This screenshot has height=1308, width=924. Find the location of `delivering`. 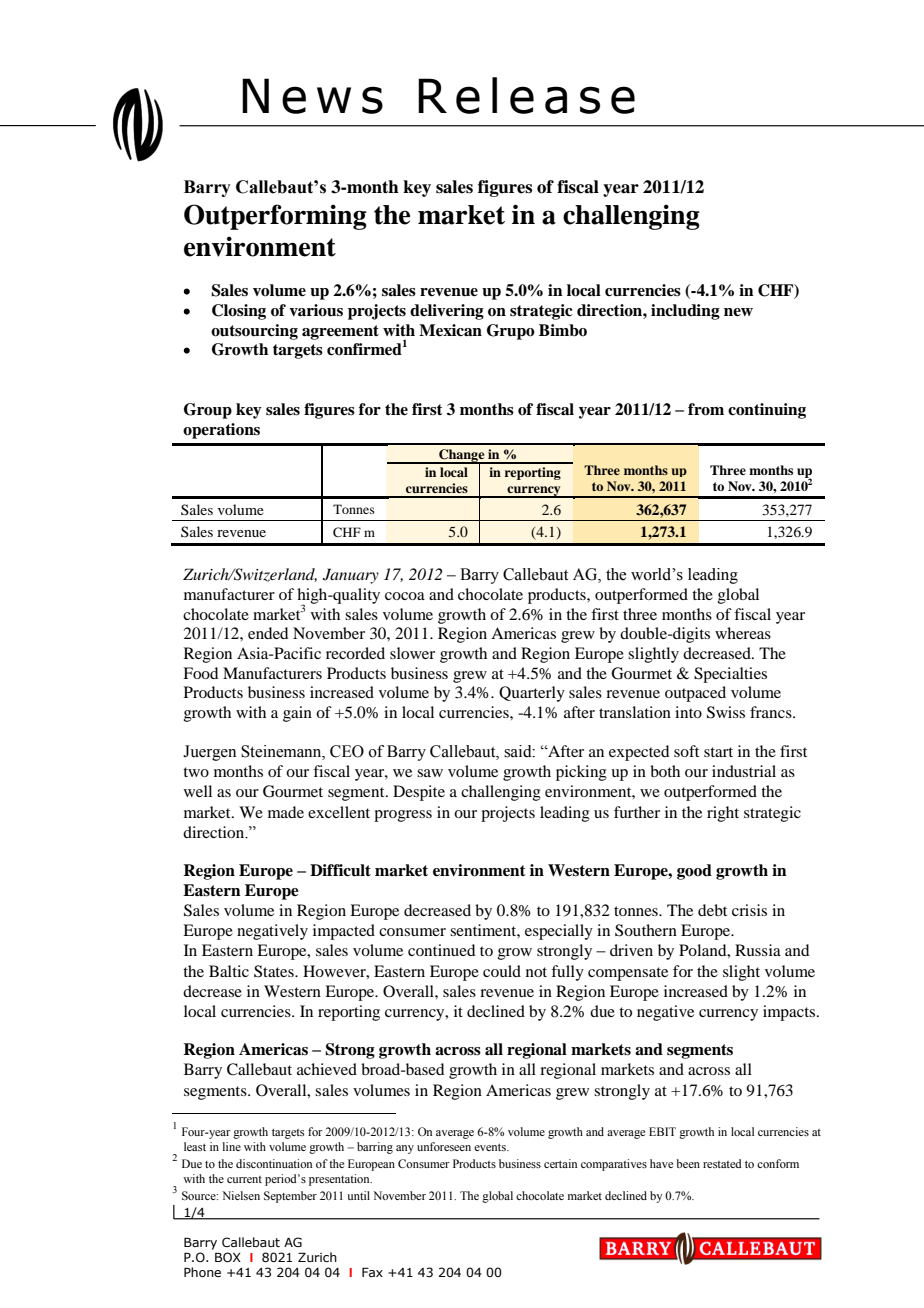

delivering is located at coordinates (447, 312).
